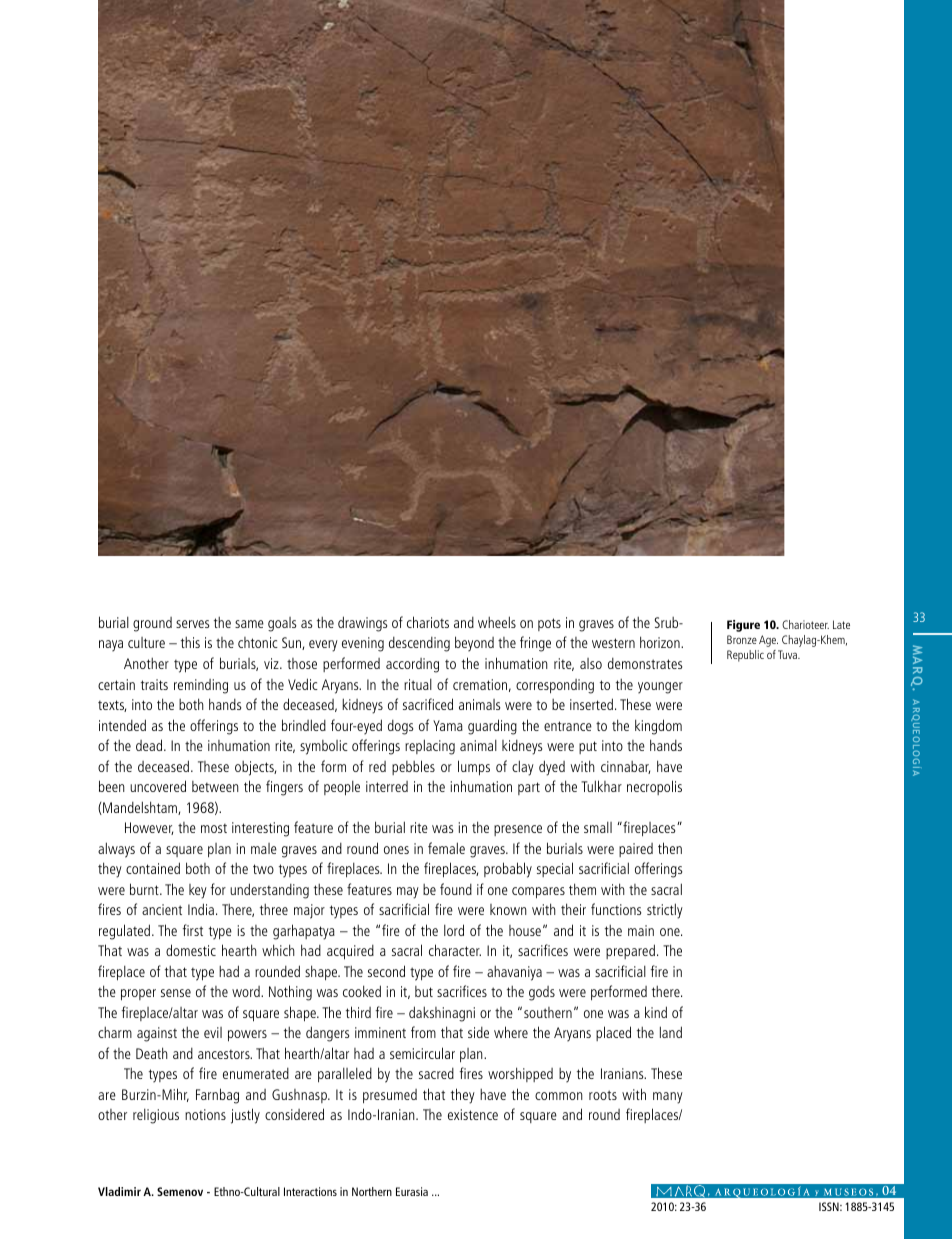 The image size is (952, 1239). Describe the element at coordinates (665, 911) in the screenshot. I see `strictly` at that location.
